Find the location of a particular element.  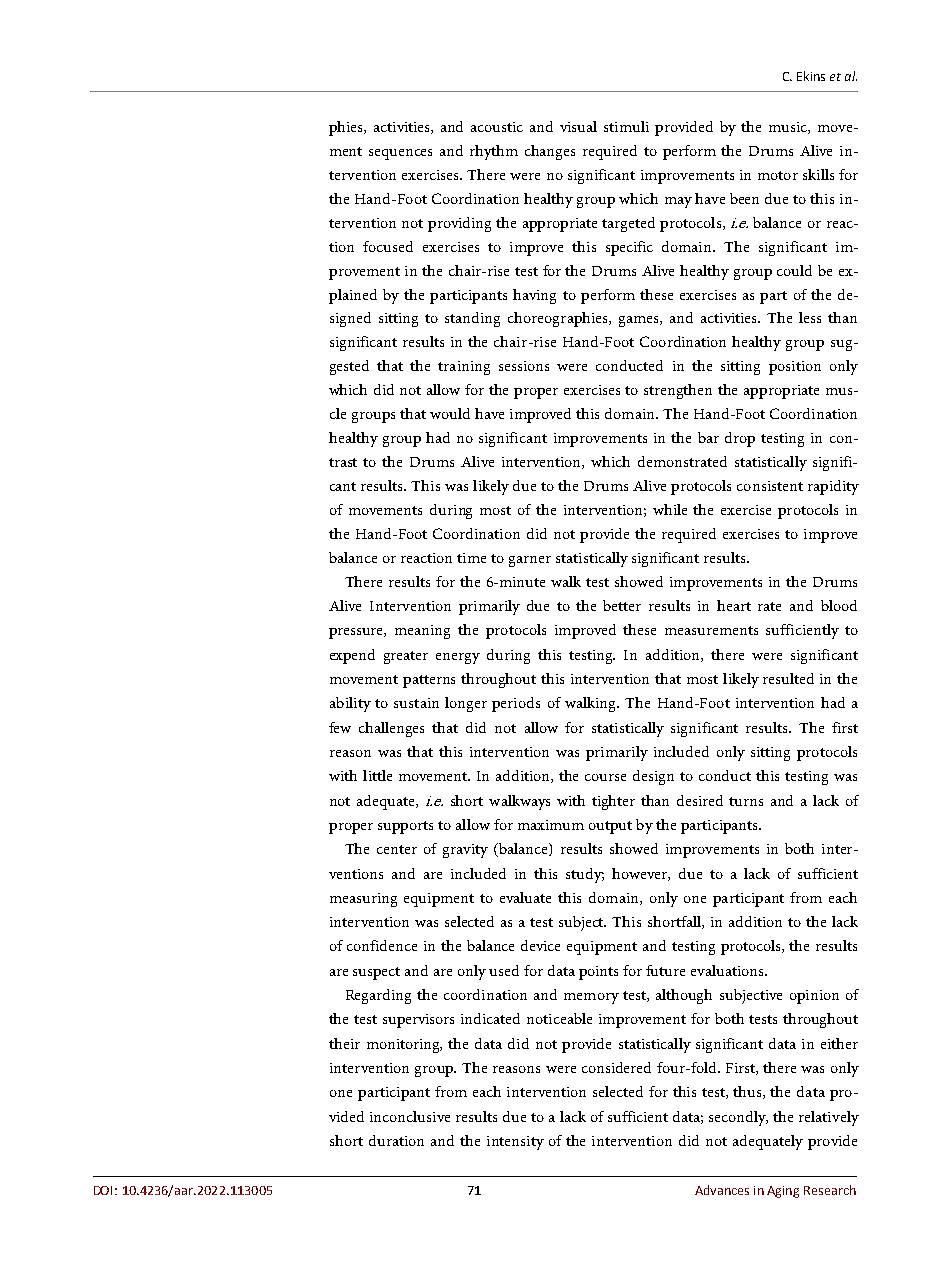

providing is located at coordinates (459, 224).
